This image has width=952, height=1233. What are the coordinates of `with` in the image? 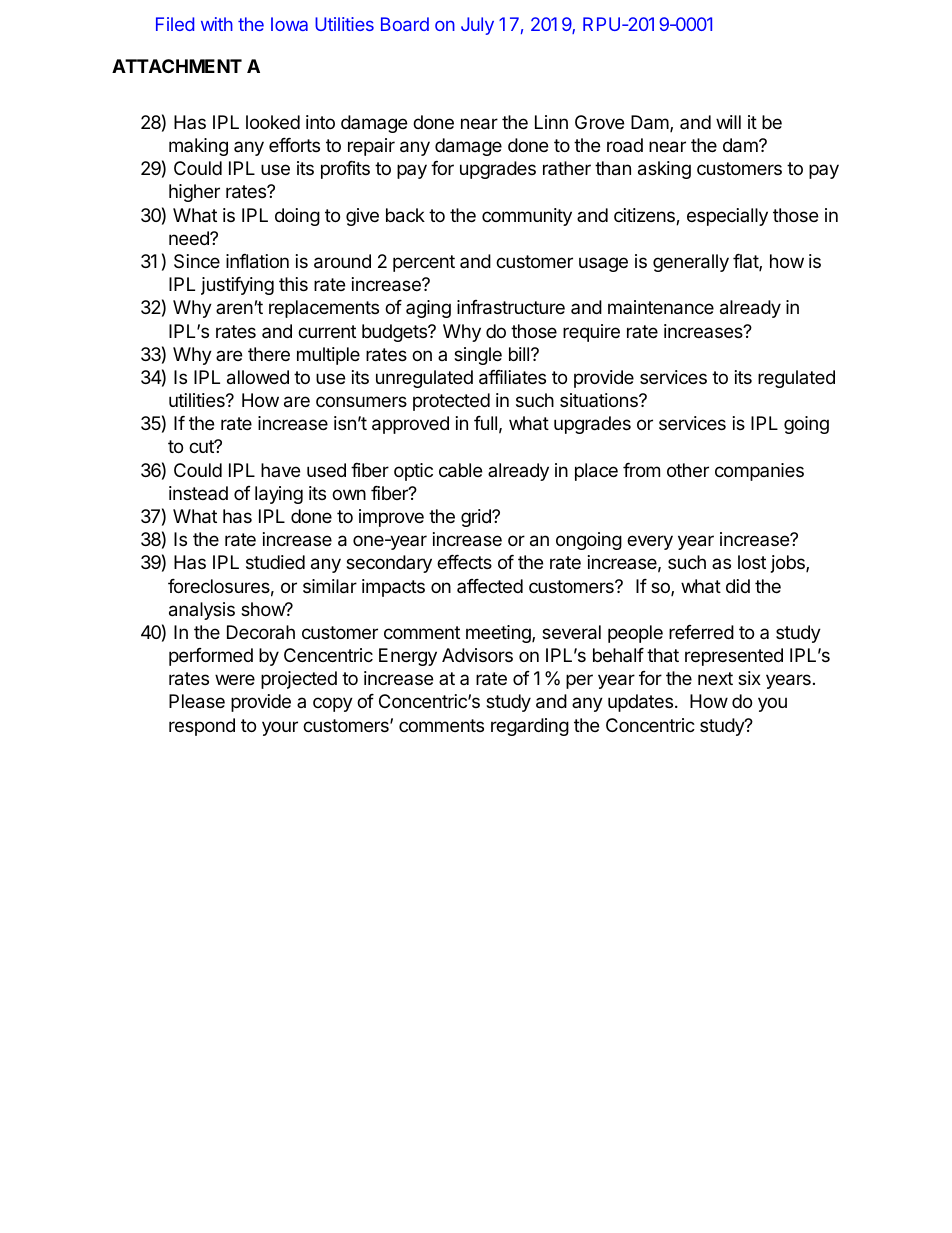 It's located at (217, 24).
